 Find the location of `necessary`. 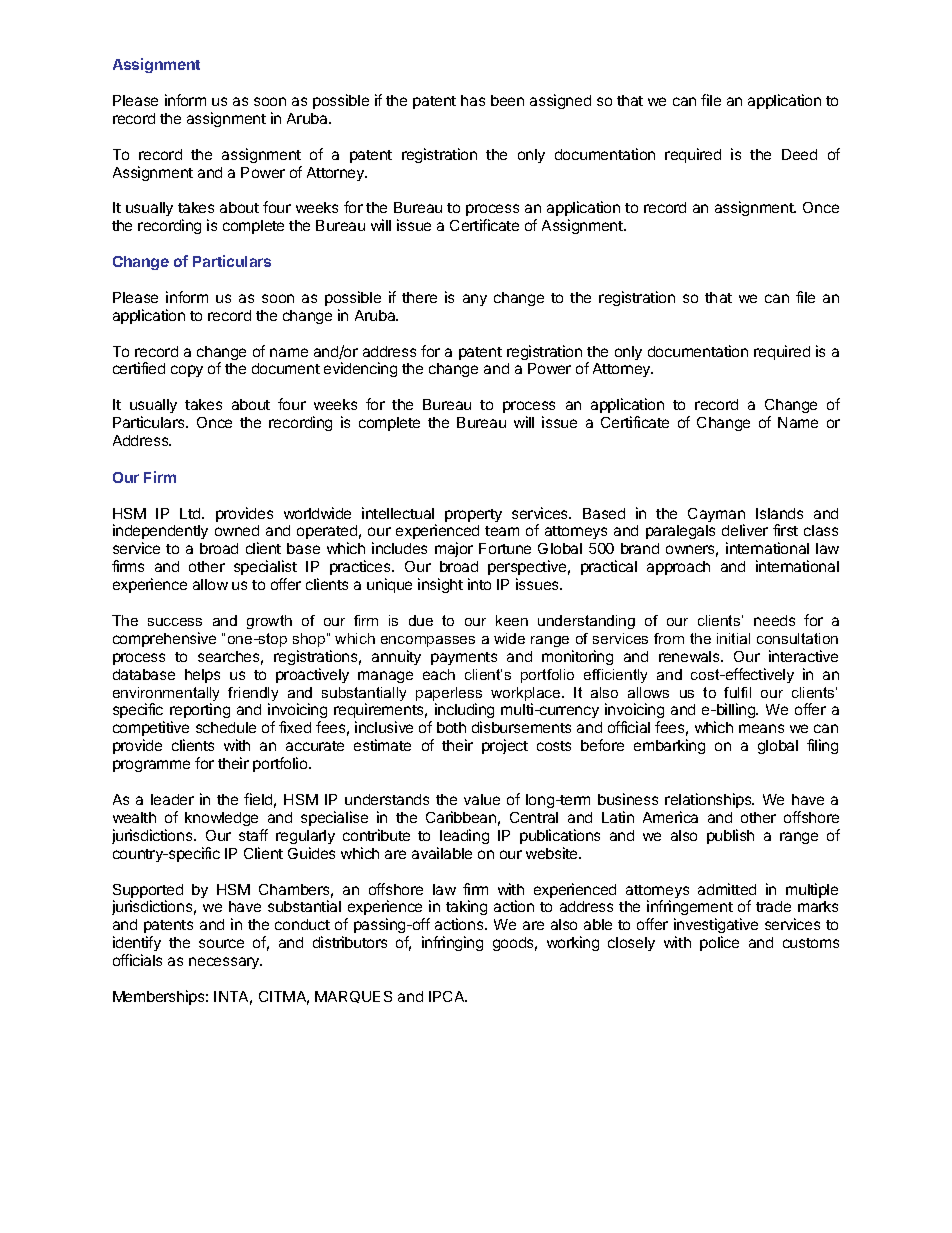

necessary is located at coordinates (225, 963).
